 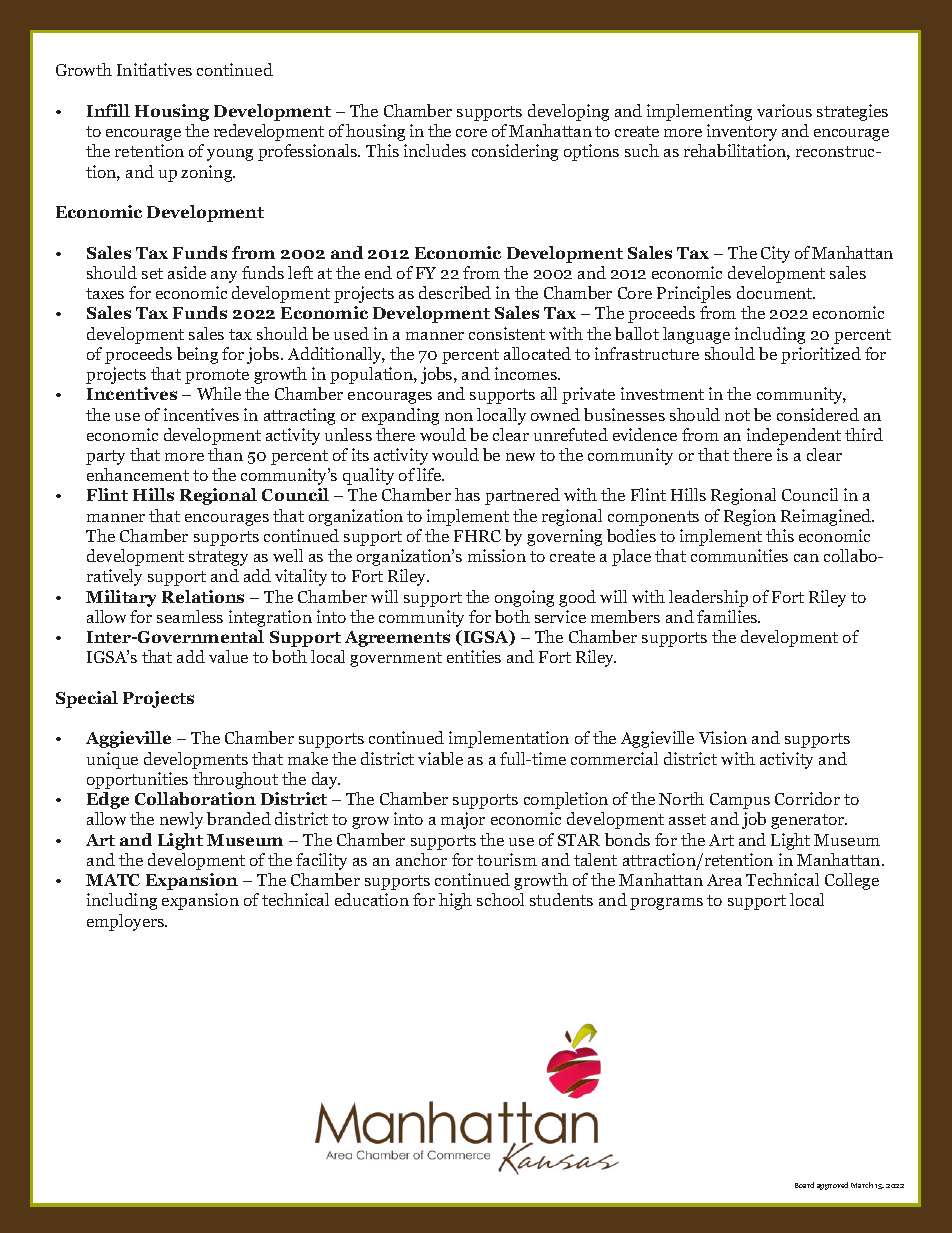 What do you see at coordinates (127, 922) in the document?
I see `employers` at bounding box center [127, 922].
